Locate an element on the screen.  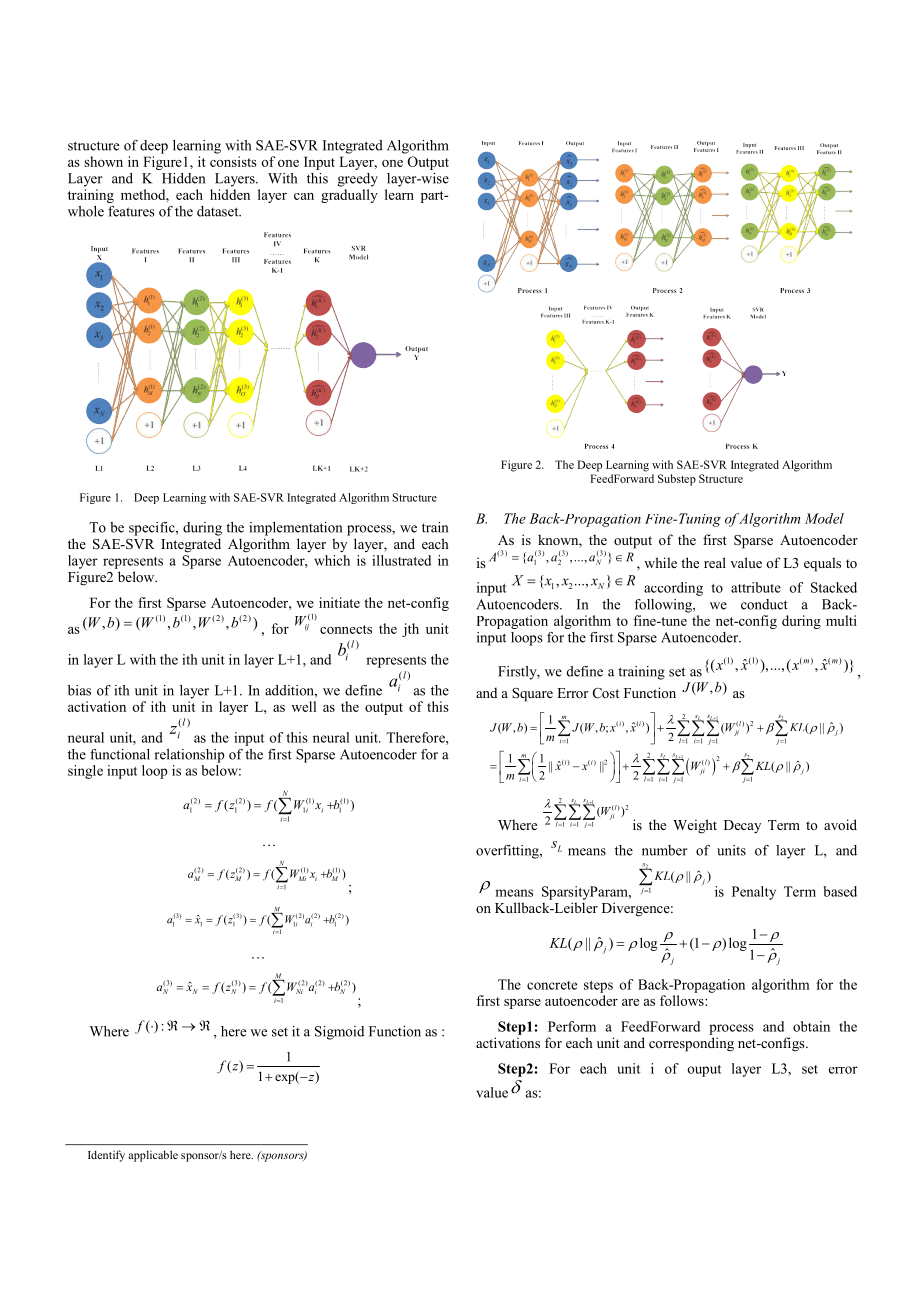
Square is located at coordinates (532, 695).
